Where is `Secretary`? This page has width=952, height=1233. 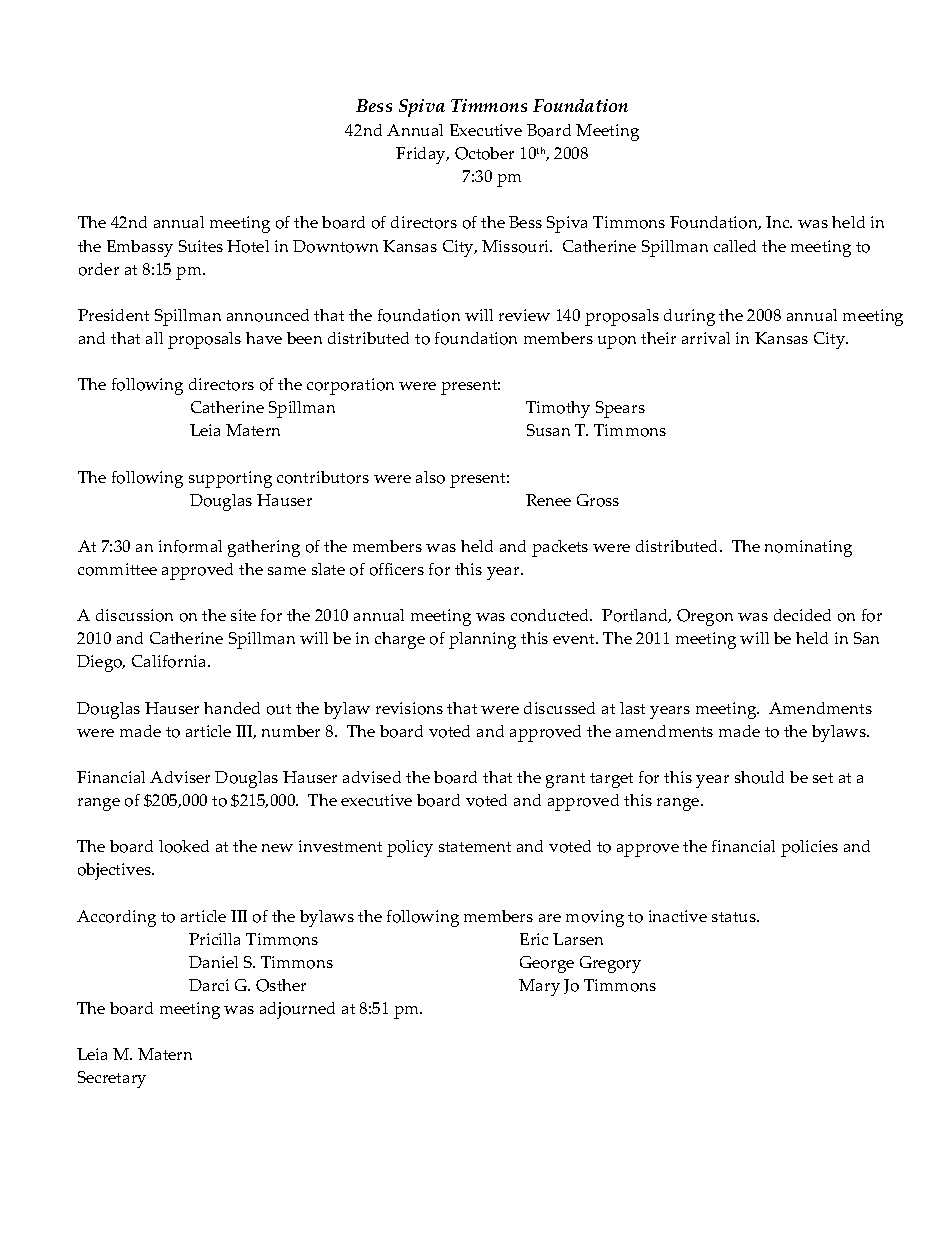 Secretary is located at coordinates (112, 1079).
